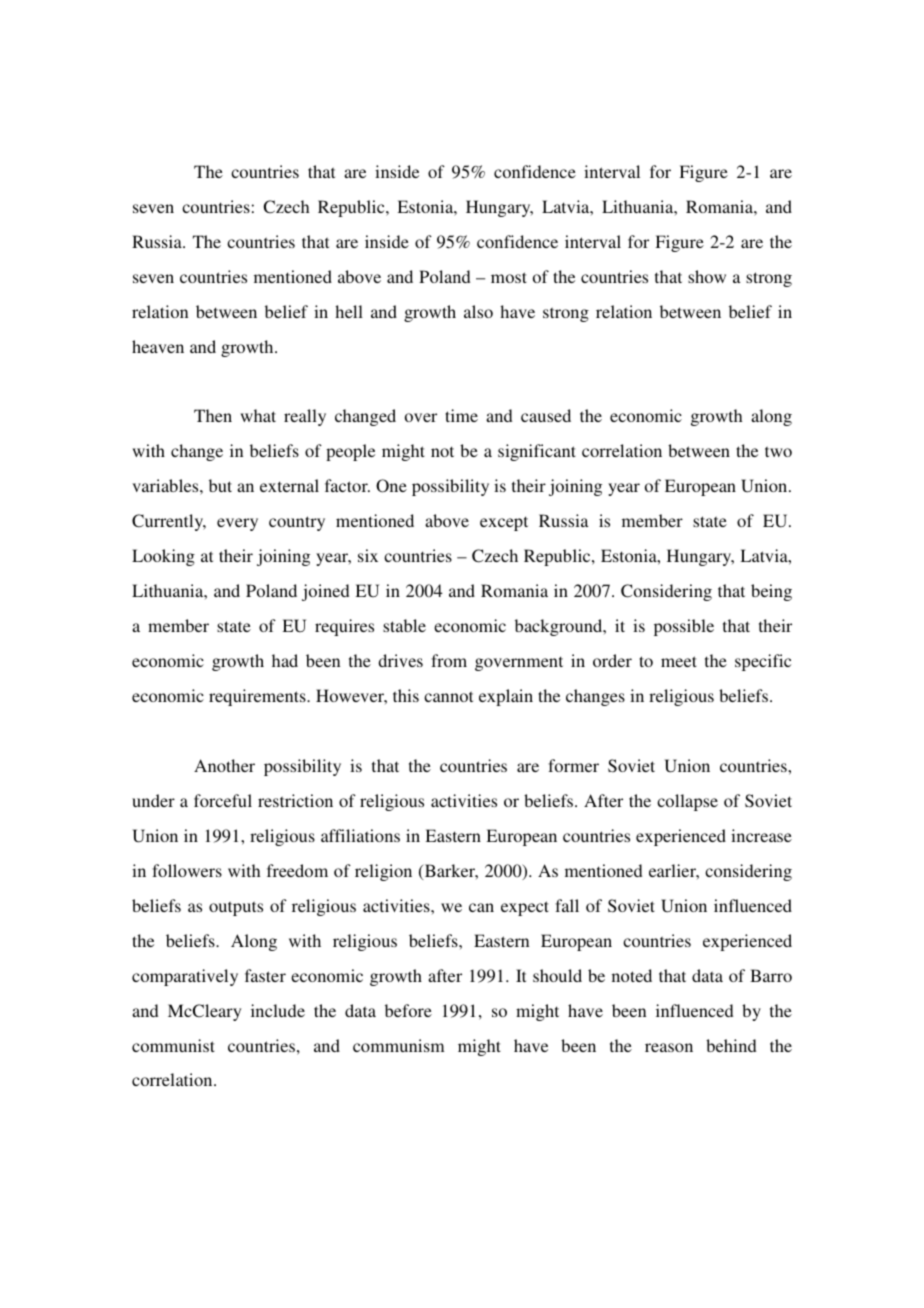  What do you see at coordinates (707, 276) in the page?
I see `show` at bounding box center [707, 276].
